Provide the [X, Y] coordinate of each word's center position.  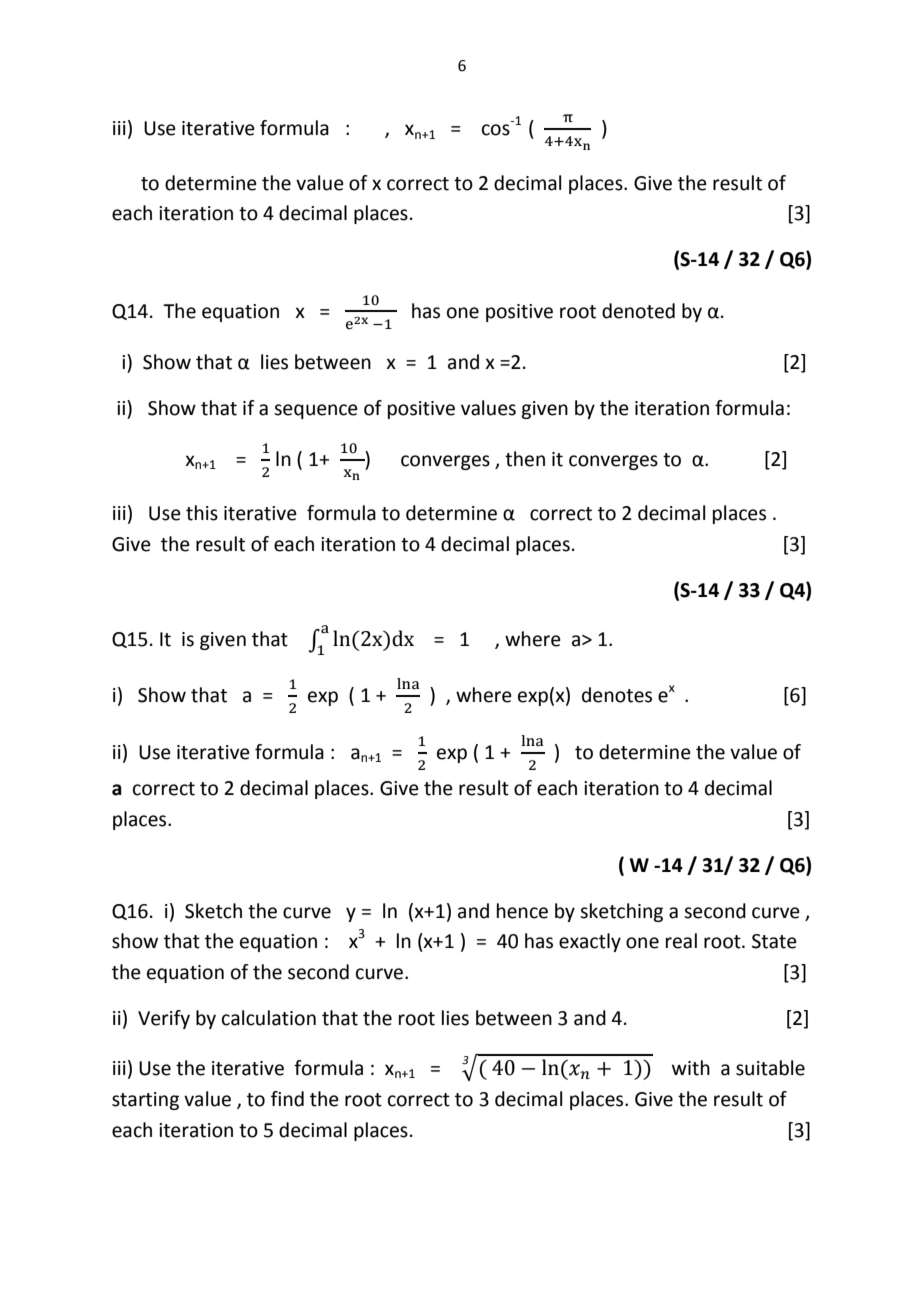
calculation [269, 1018]
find [287, 1099]
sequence [316, 411]
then [525, 459]
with [691, 1068]
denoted [638, 311]
